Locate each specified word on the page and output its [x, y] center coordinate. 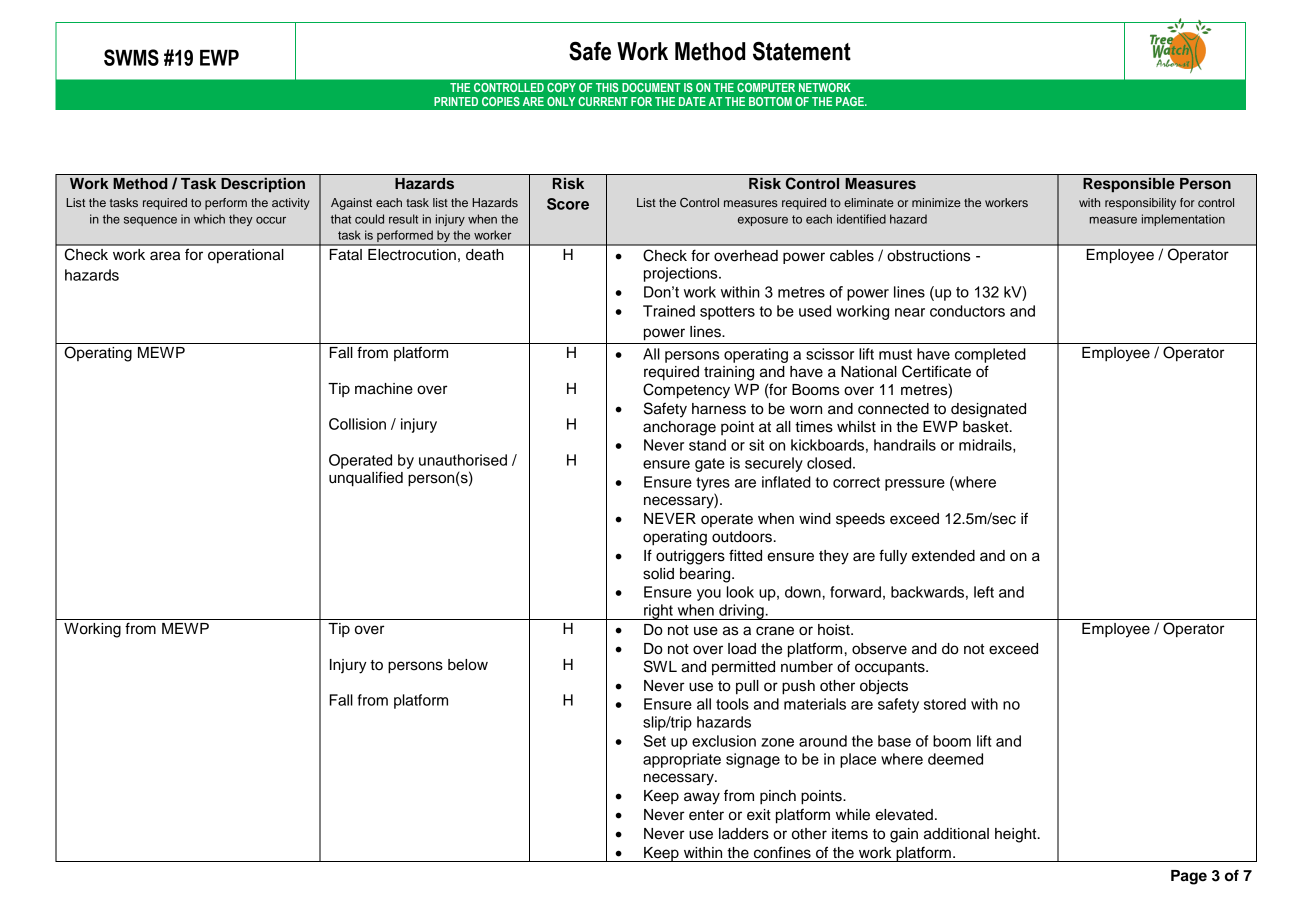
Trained [669, 311]
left [984, 592]
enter [706, 815]
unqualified [366, 479]
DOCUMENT [651, 87]
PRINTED [456, 101]
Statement [802, 51]
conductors [967, 311]
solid [658, 574]
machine [384, 389]
